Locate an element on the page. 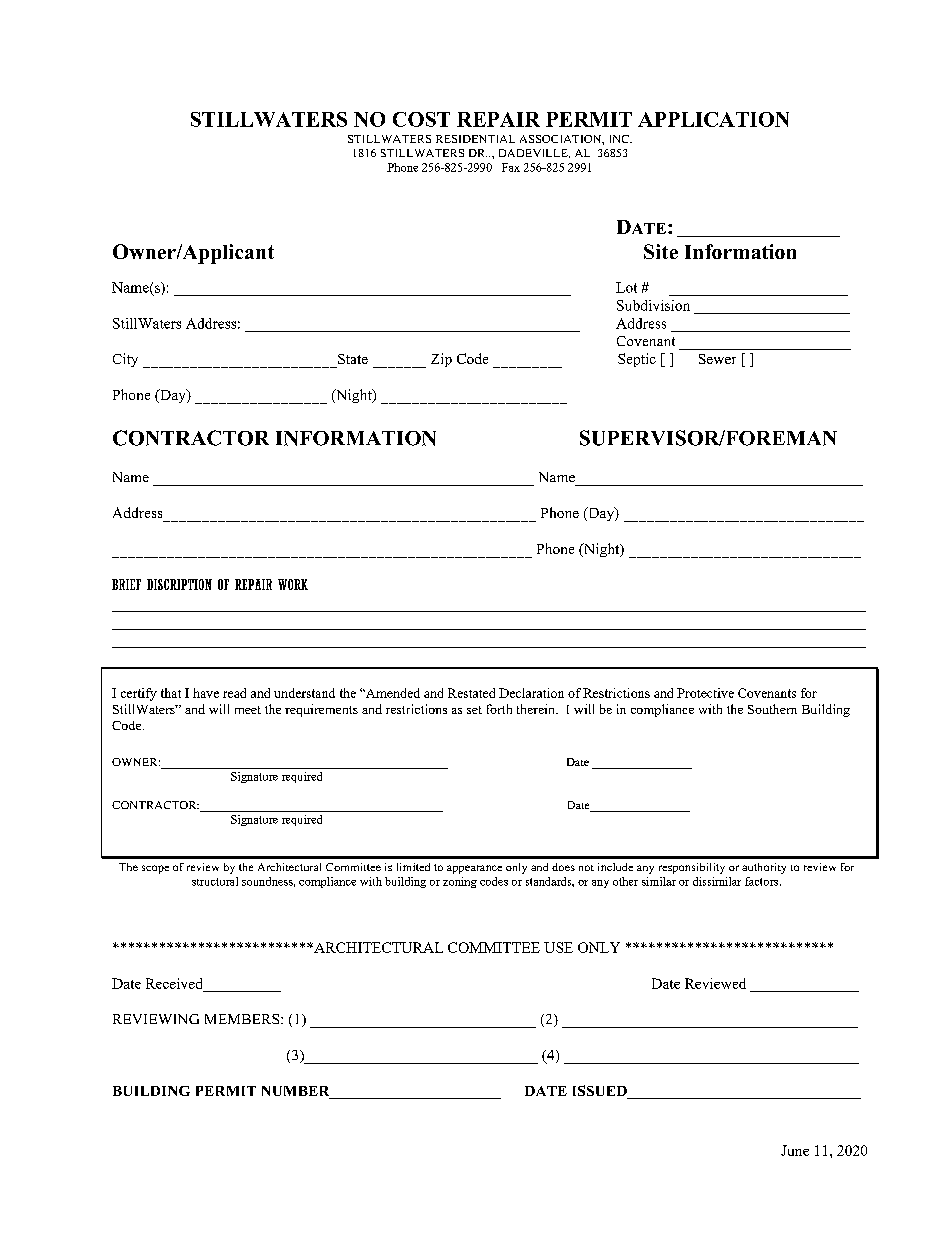 This page has height=1233, width=952. USE is located at coordinates (558, 947).
